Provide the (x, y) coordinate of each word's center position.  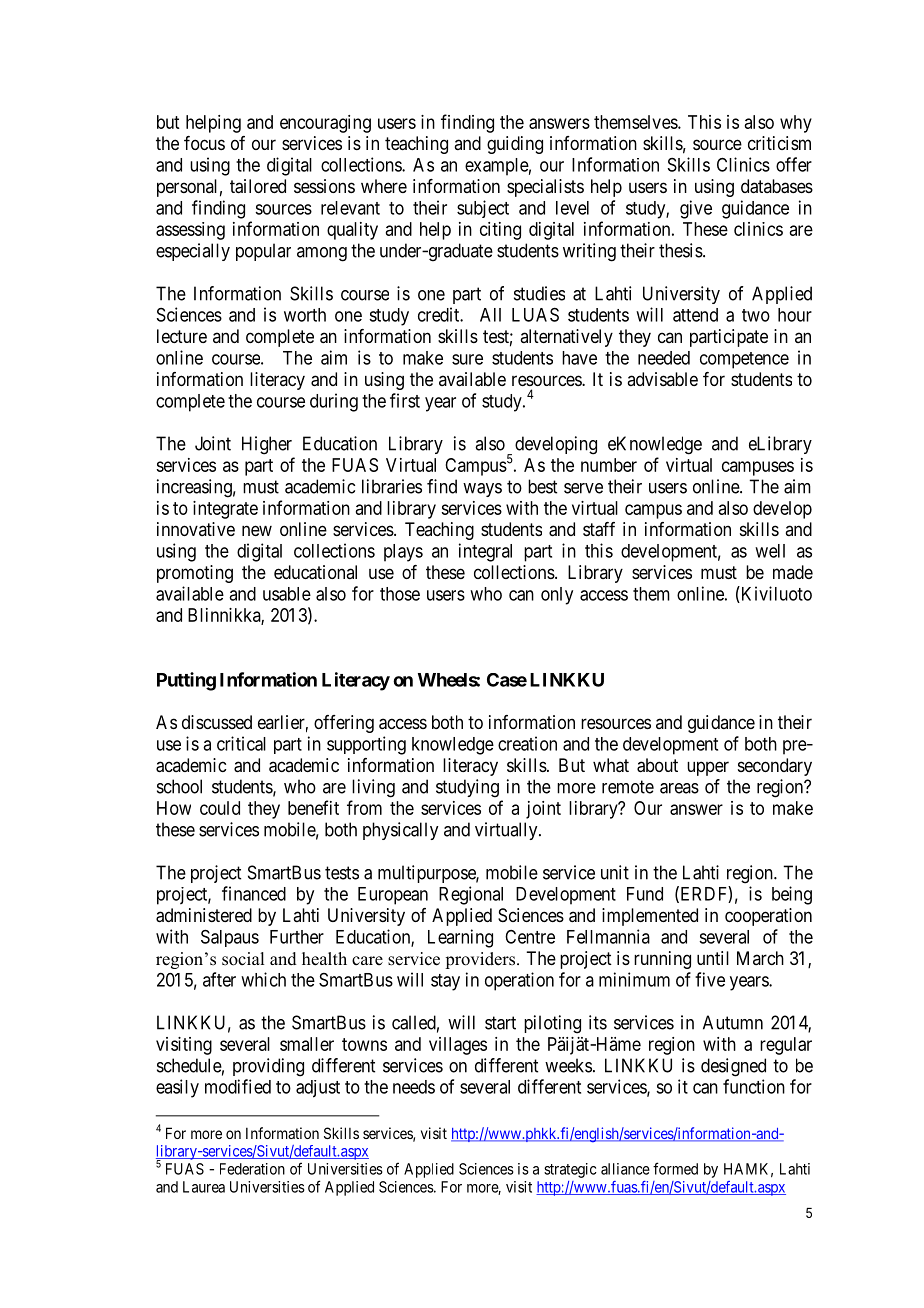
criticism (779, 143)
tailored (258, 186)
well (770, 551)
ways (482, 490)
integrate (225, 510)
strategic (570, 1170)
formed (675, 1168)
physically (400, 831)
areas (679, 788)
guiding (515, 145)
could (220, 808)
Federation (252, 1169)
